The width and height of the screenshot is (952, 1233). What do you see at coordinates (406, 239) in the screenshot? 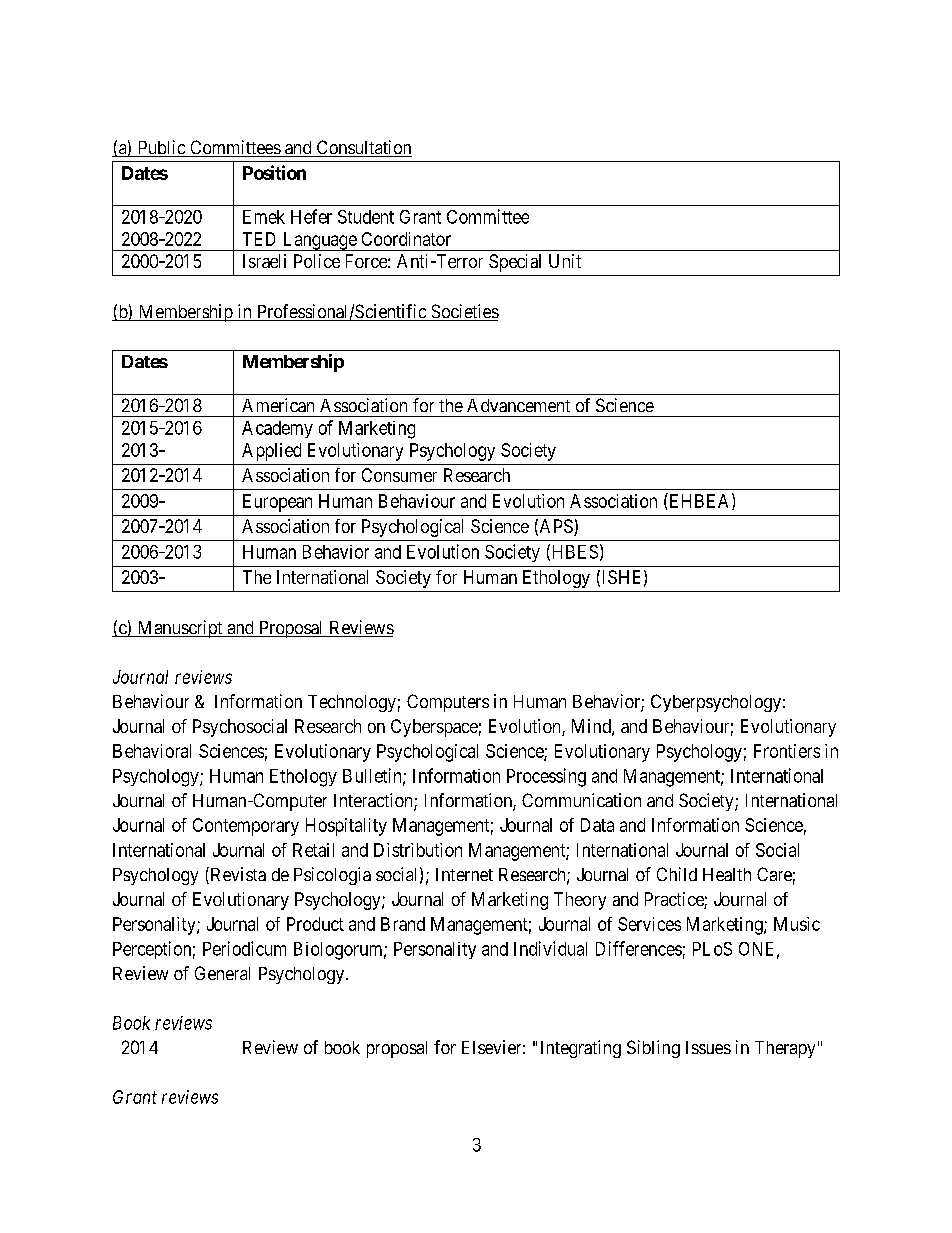
I see `Coordinator` at bounding box center [406, 239].
